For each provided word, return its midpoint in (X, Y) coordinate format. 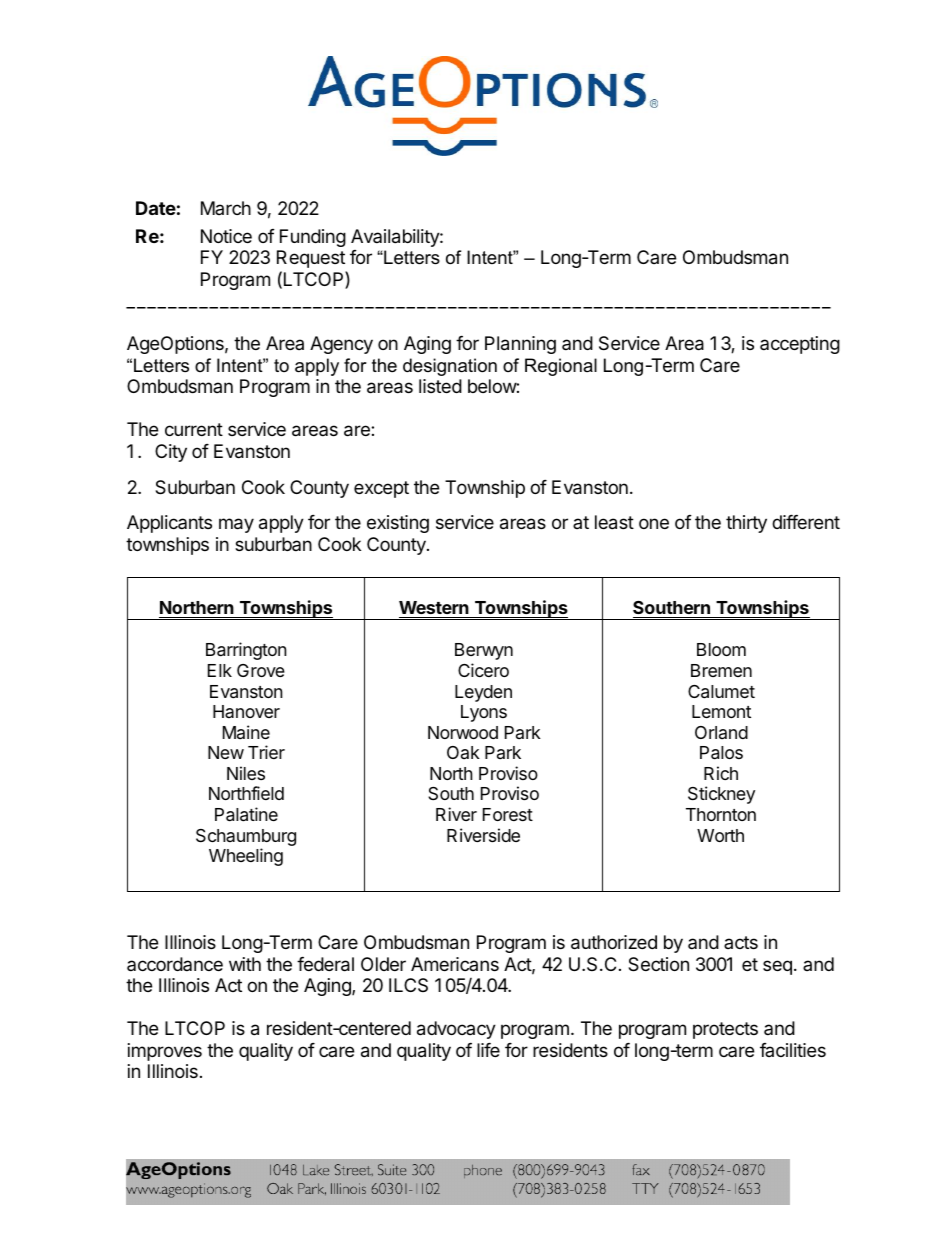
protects (725, 1030)
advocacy (456, 1030)
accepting (800, 345)
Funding (313, 238)
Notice (226, 236)
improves (165, 1052)
